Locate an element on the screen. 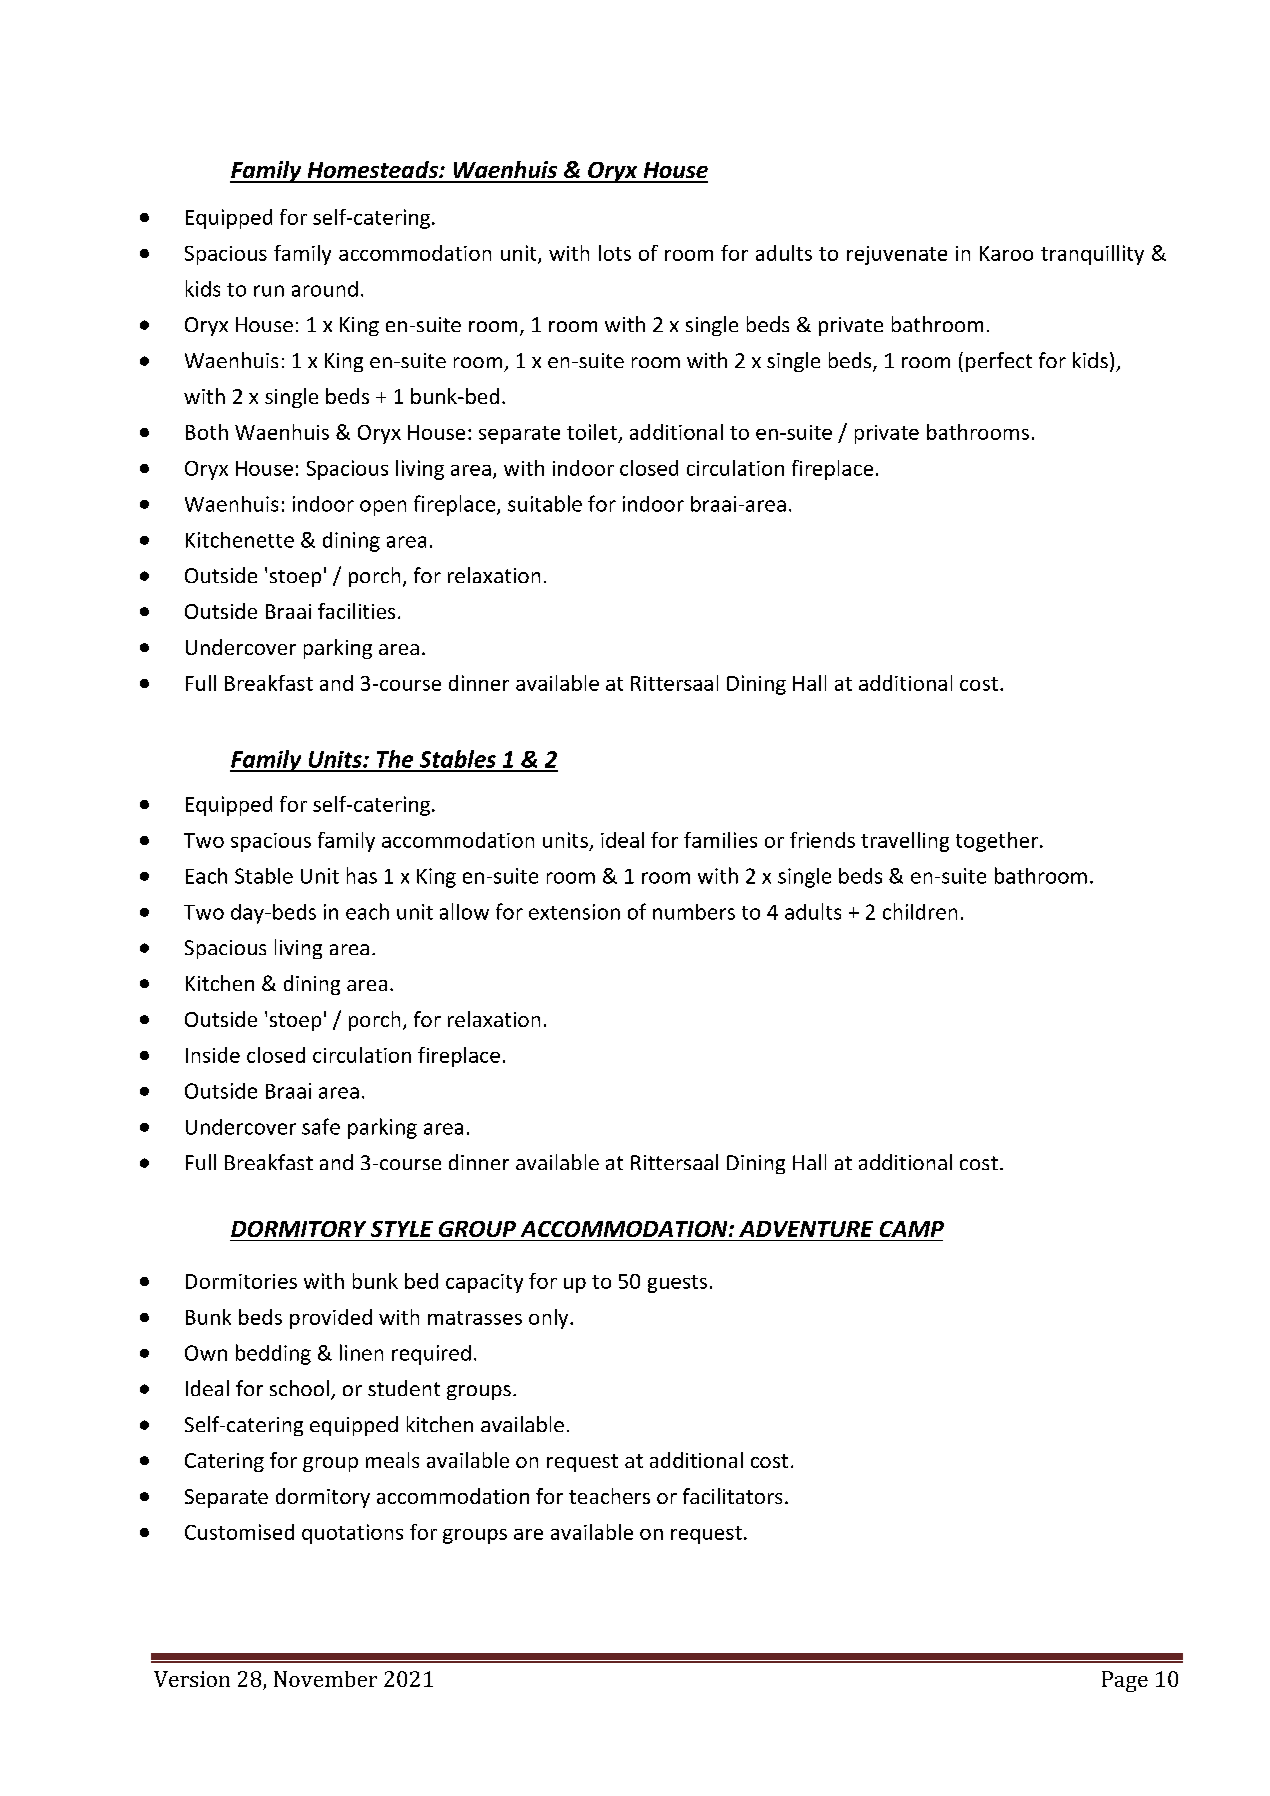 This screenshot has width=1270, height=1796. together is located at coordinates (998, 842).
